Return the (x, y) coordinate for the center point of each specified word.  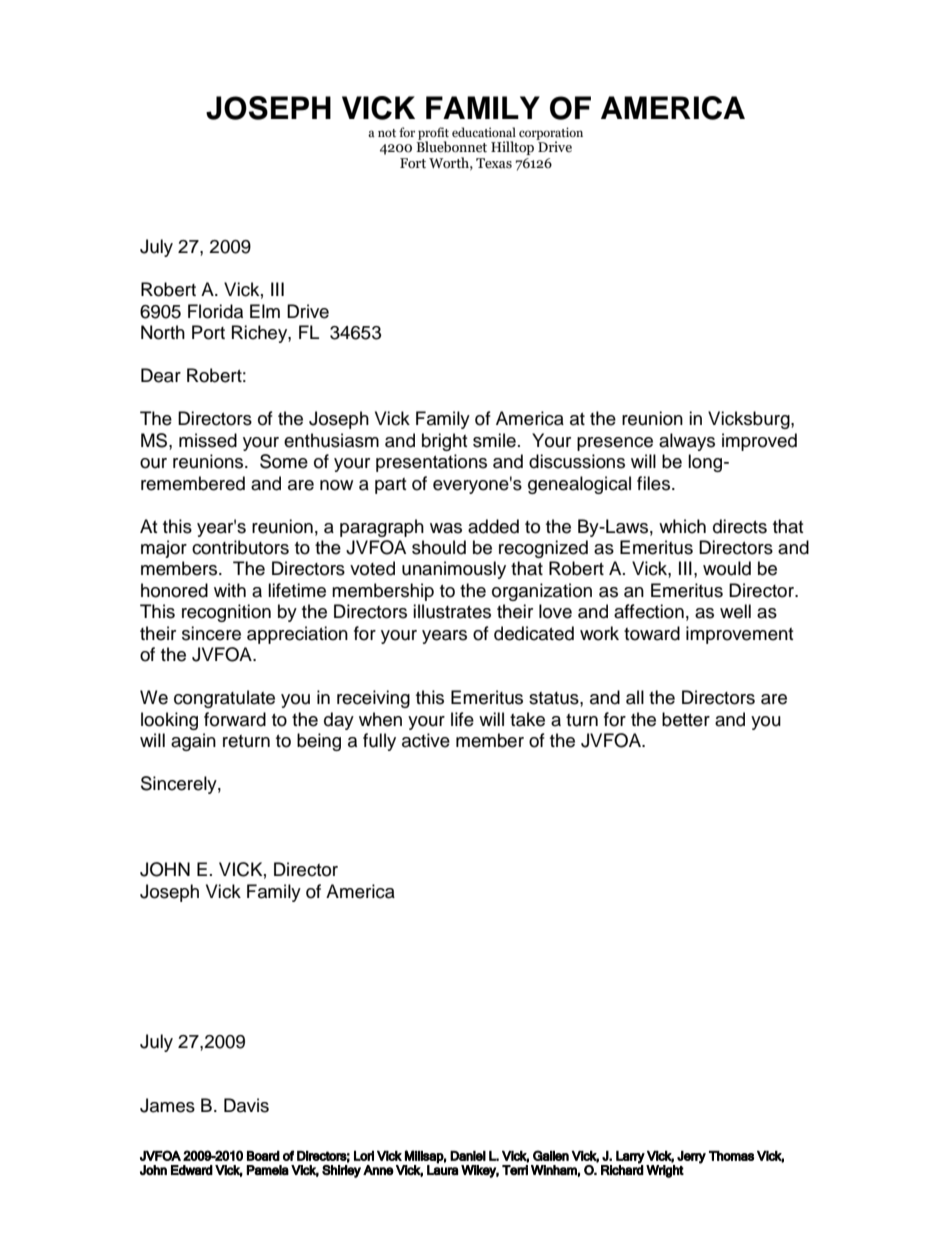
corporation (551, 134)
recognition (226, 613)
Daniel (468, 1156)
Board (263, 1156)
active (426, 740)
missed (208, 440)
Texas (494, 163)
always (687, 442)
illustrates (452, 611)
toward (652, 633)
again (193, 742)
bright (444, 442)
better (686, 719)
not (387, 133)
